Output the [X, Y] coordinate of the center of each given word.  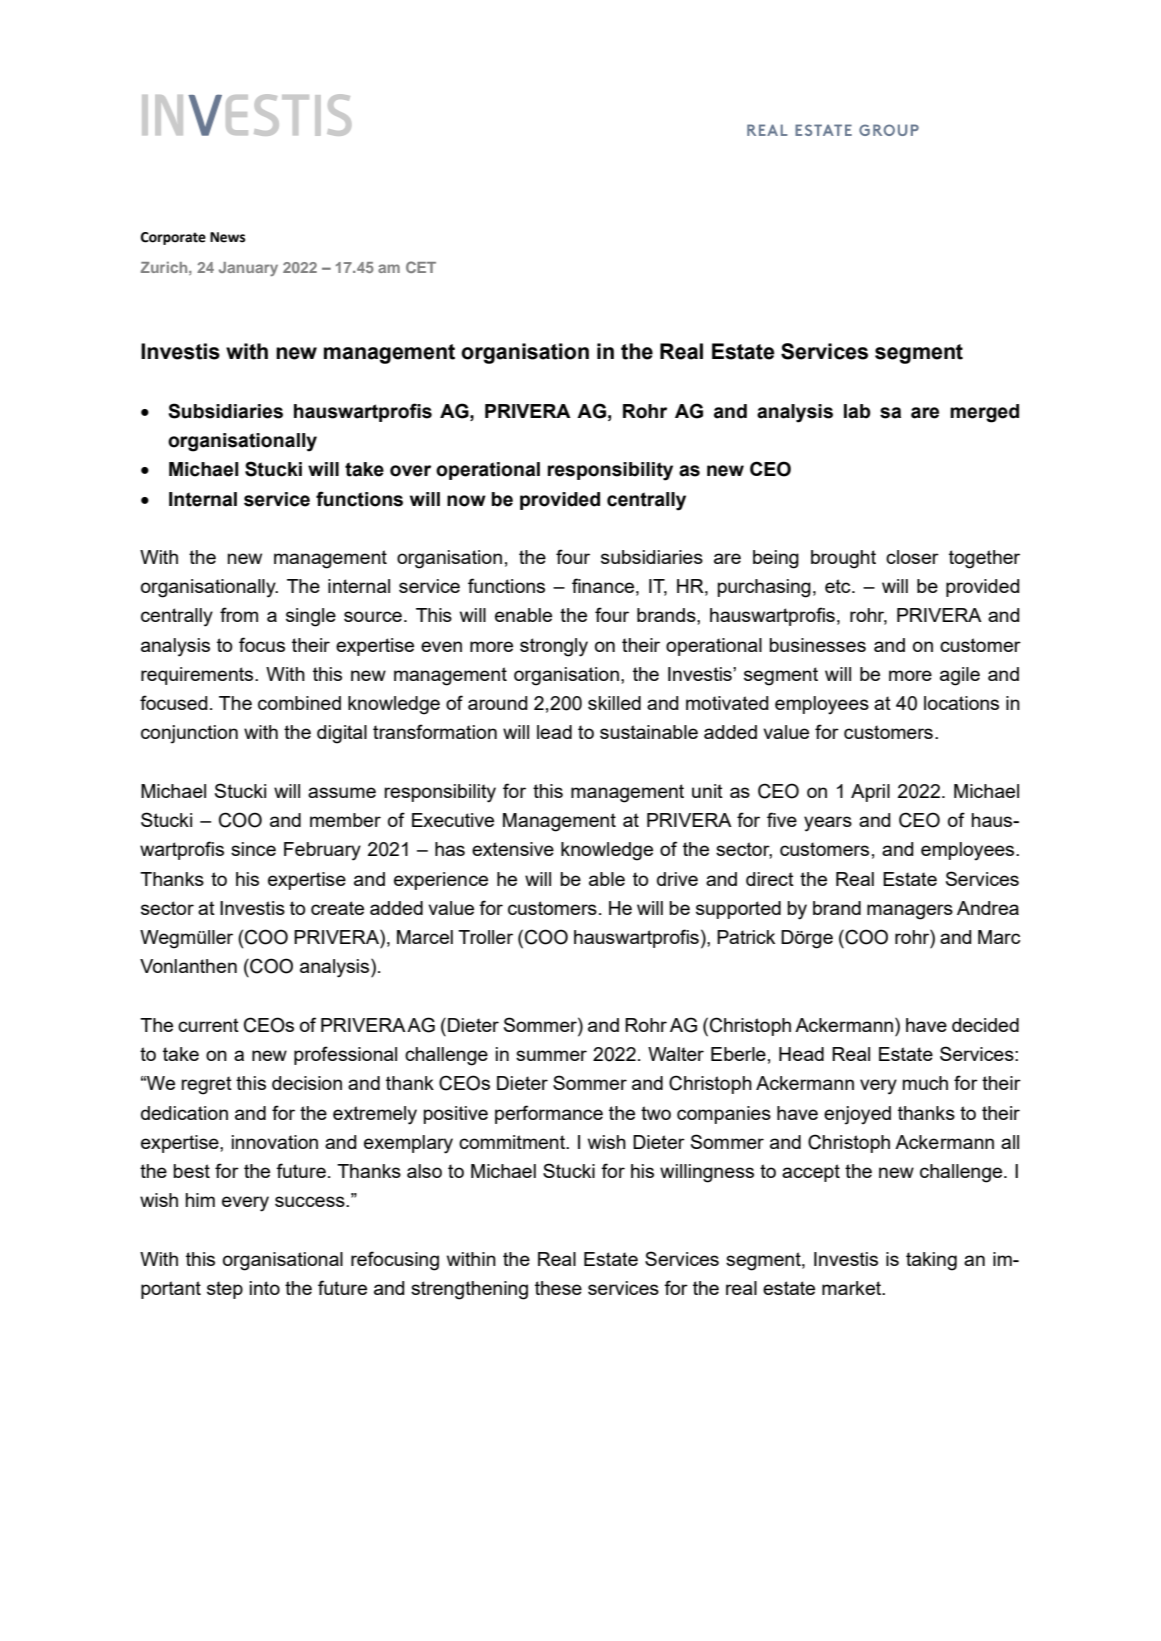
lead [554, 732]
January [248, 269]
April [870, 793]
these [558, 1288]
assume [342, 792]
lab [857, 411]
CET [421, 267]
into [265, 1288]
